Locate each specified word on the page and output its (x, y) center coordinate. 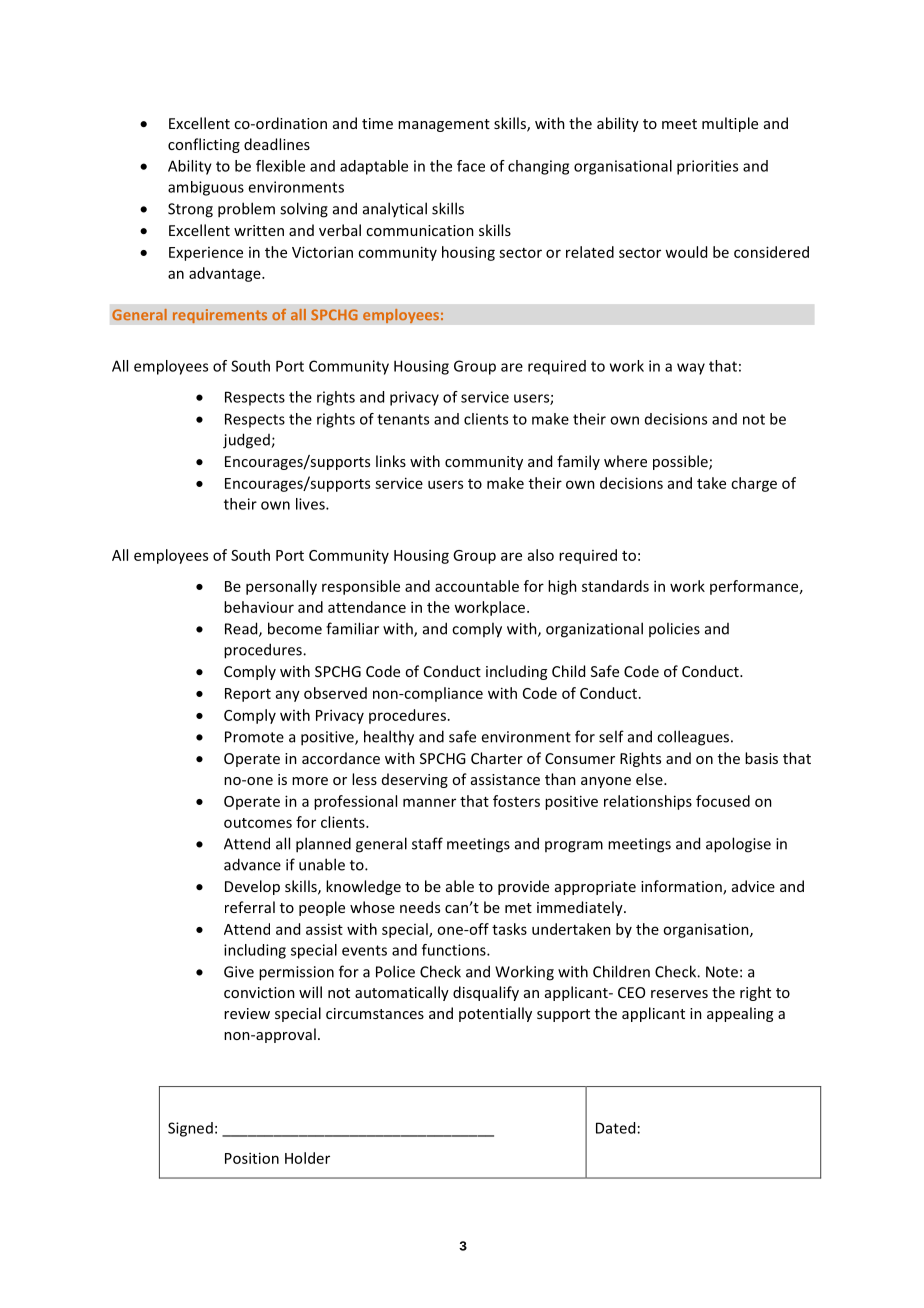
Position (252, 1158)
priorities (707, 167)
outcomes (258, 823)
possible (681, 462)
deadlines (277, 144)
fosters (516, 801)
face (471, 166)
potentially (495, 1014)
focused (723, 801)
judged (247, 441)
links (391, 461)
